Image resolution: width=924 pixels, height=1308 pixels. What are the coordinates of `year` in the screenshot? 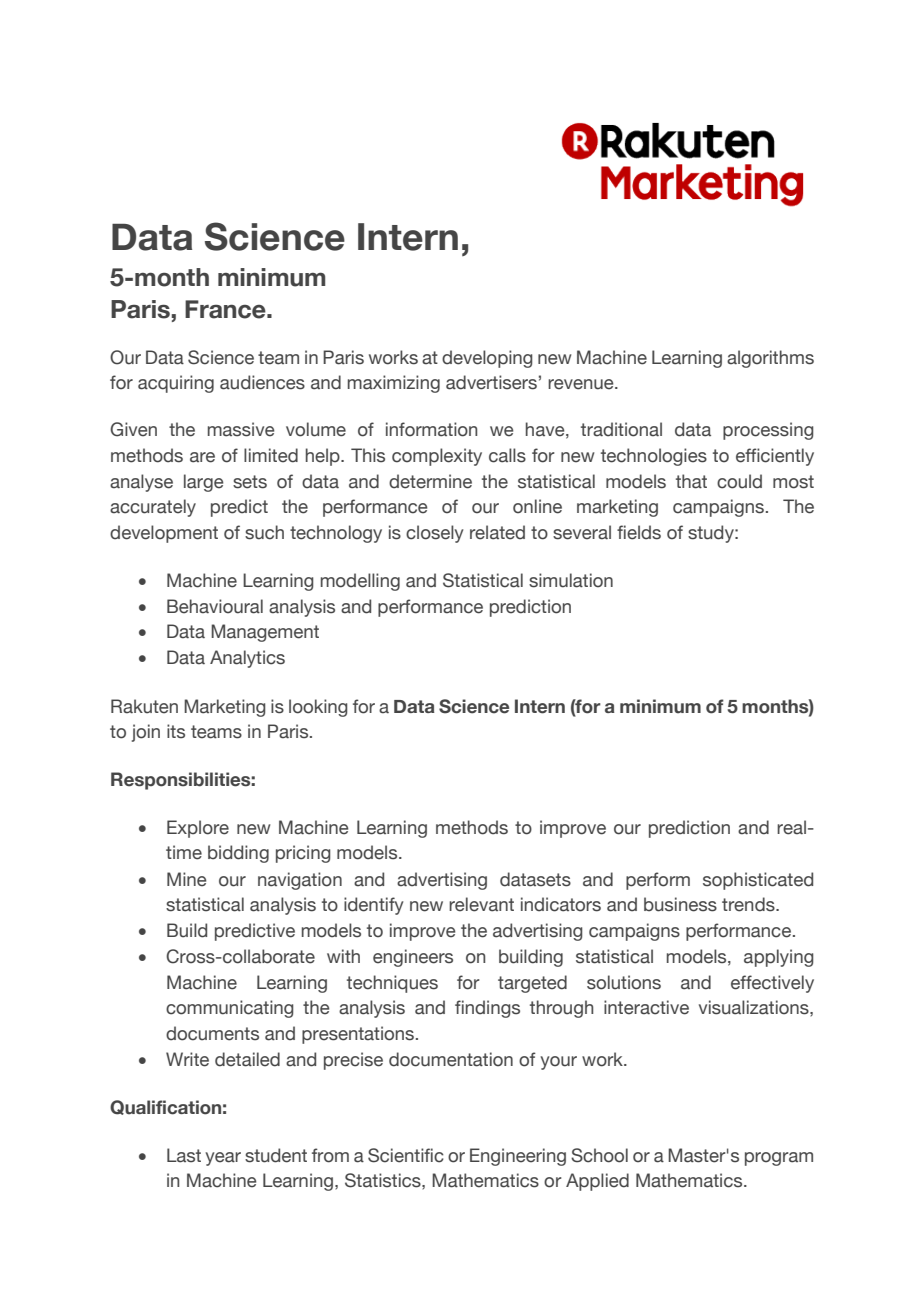 It's located at (223, 1159).
